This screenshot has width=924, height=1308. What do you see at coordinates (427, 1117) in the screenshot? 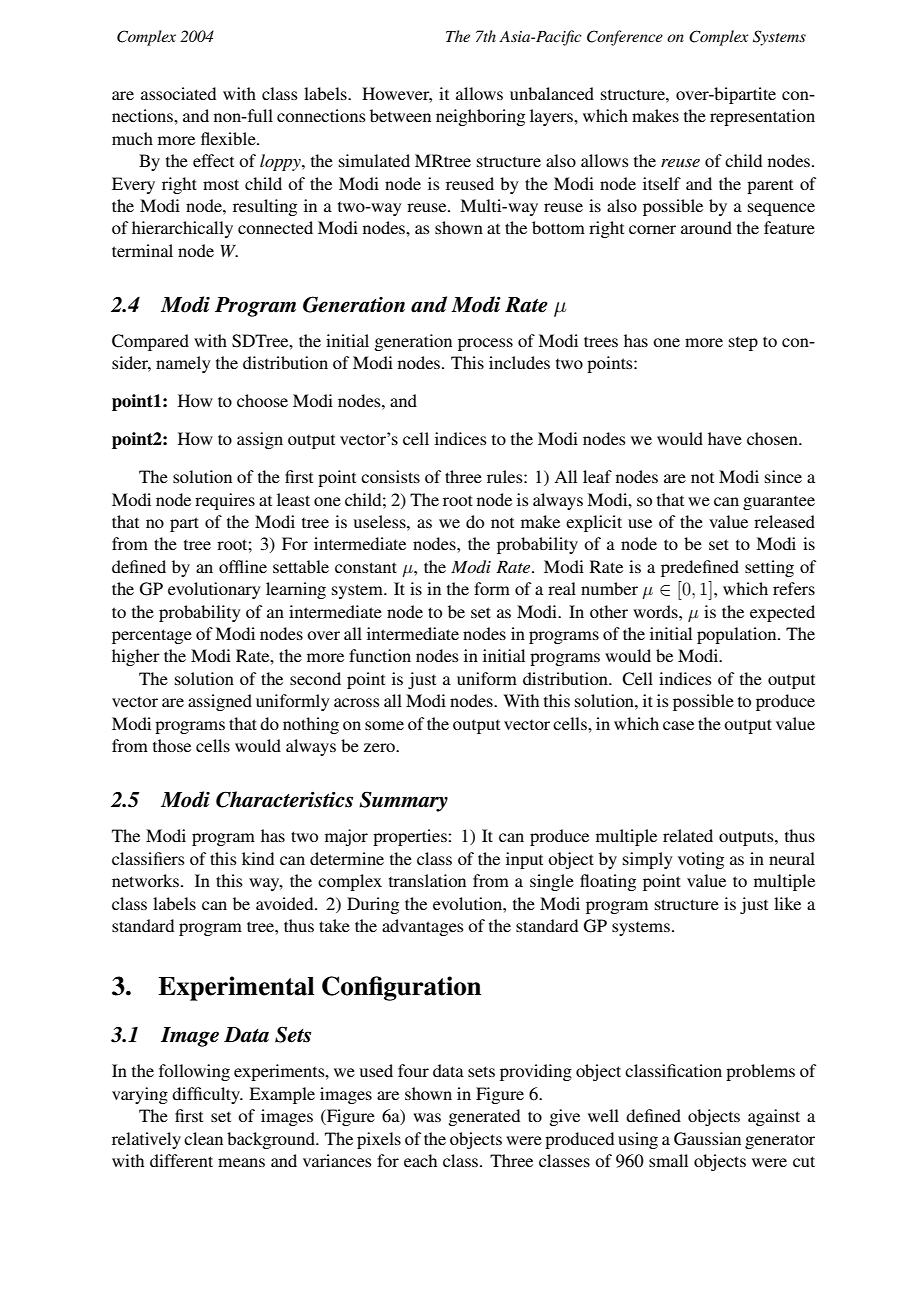
I see `was` at bounding box center [427, 1117].
